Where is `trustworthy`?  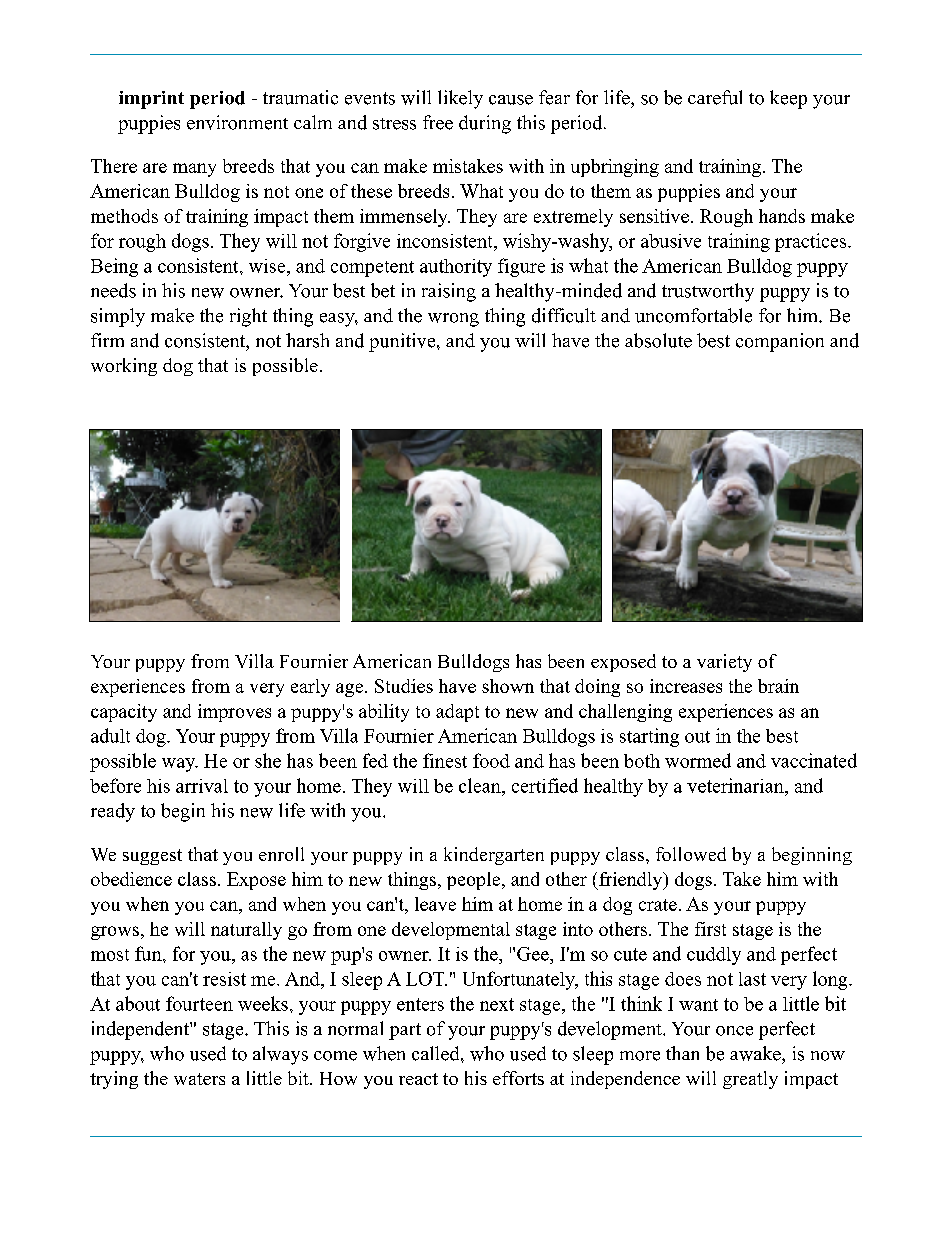 trustworthy is located at coordinates (708, 292).
